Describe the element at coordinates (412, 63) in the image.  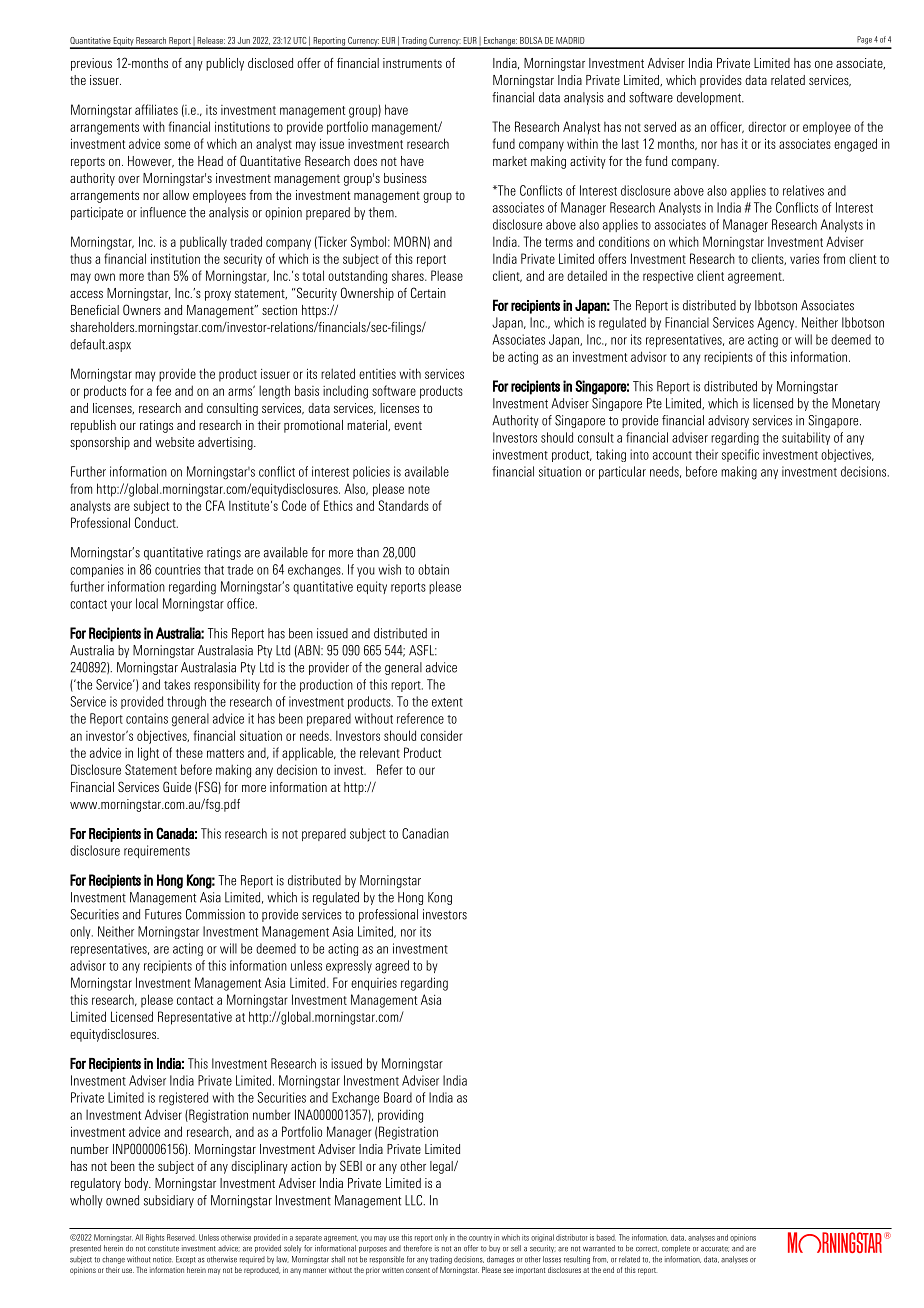
I see `instruments` at that location.
